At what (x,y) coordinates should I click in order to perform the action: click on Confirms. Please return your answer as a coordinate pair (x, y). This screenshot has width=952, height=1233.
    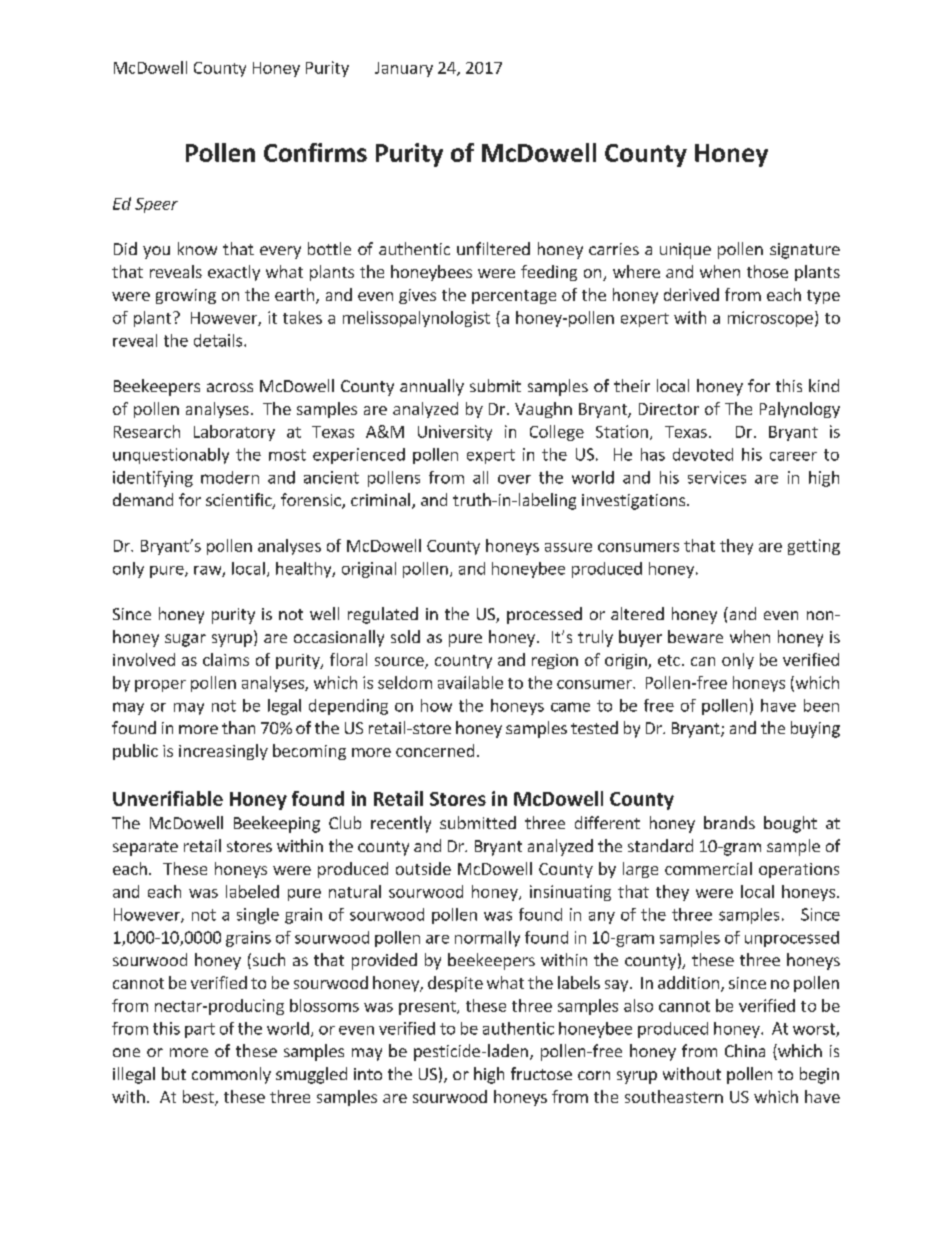
    Looking at the image, I should click on (315, 152).
